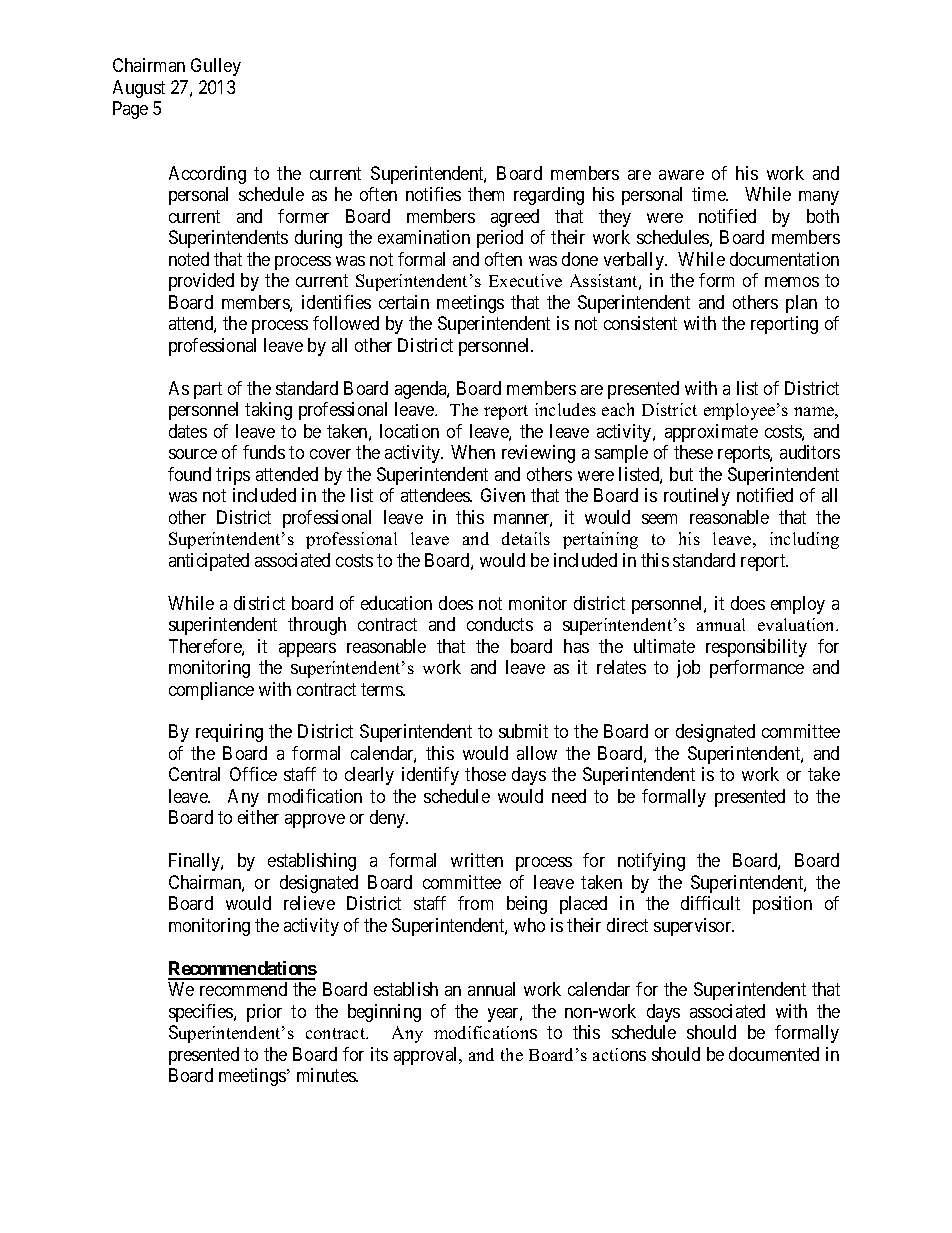 The width and height of the image is (952, 1233). I want to click on aware, so click(681, 175).
